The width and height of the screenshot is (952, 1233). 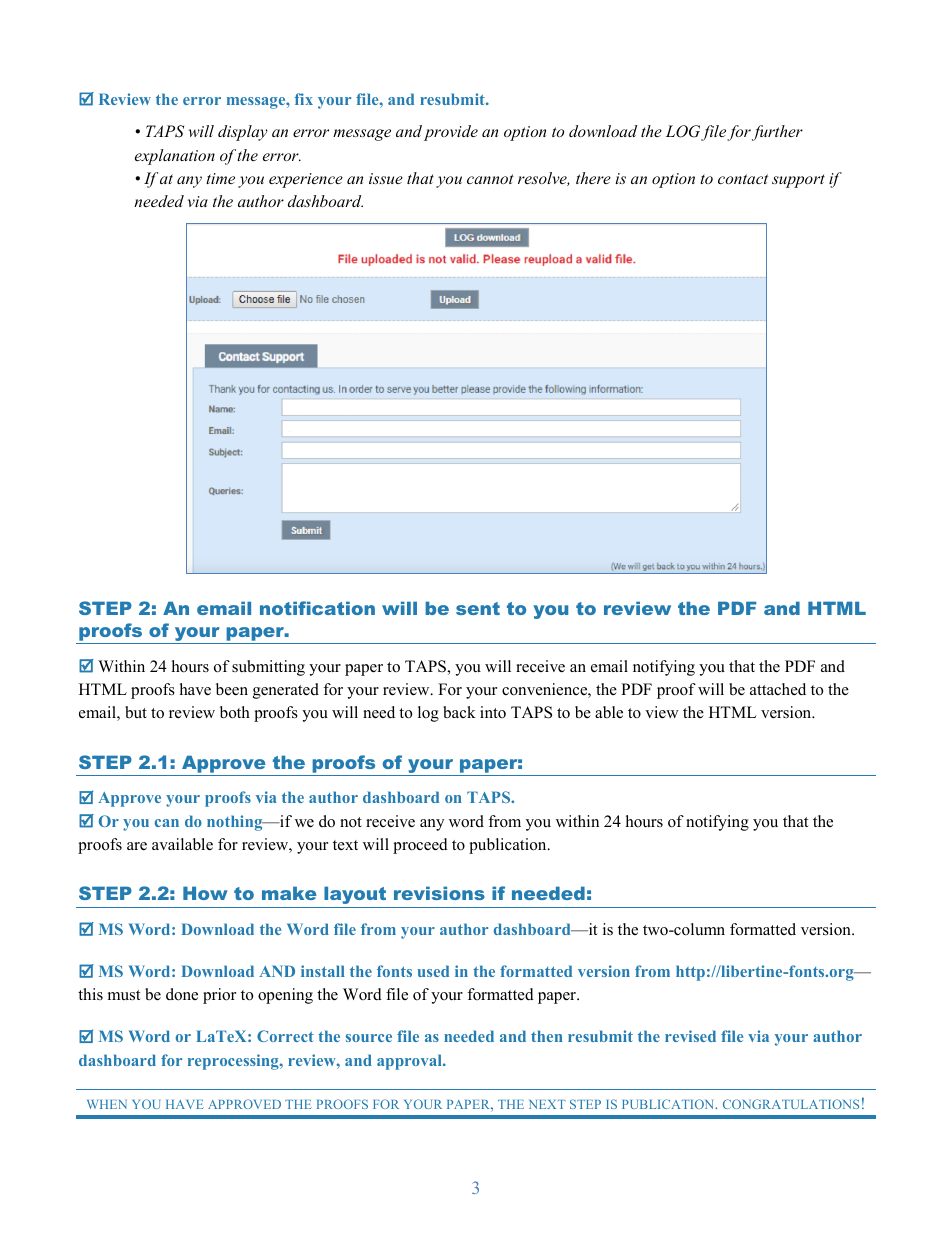 I want to click on contact, so click(x=743, y=179).
